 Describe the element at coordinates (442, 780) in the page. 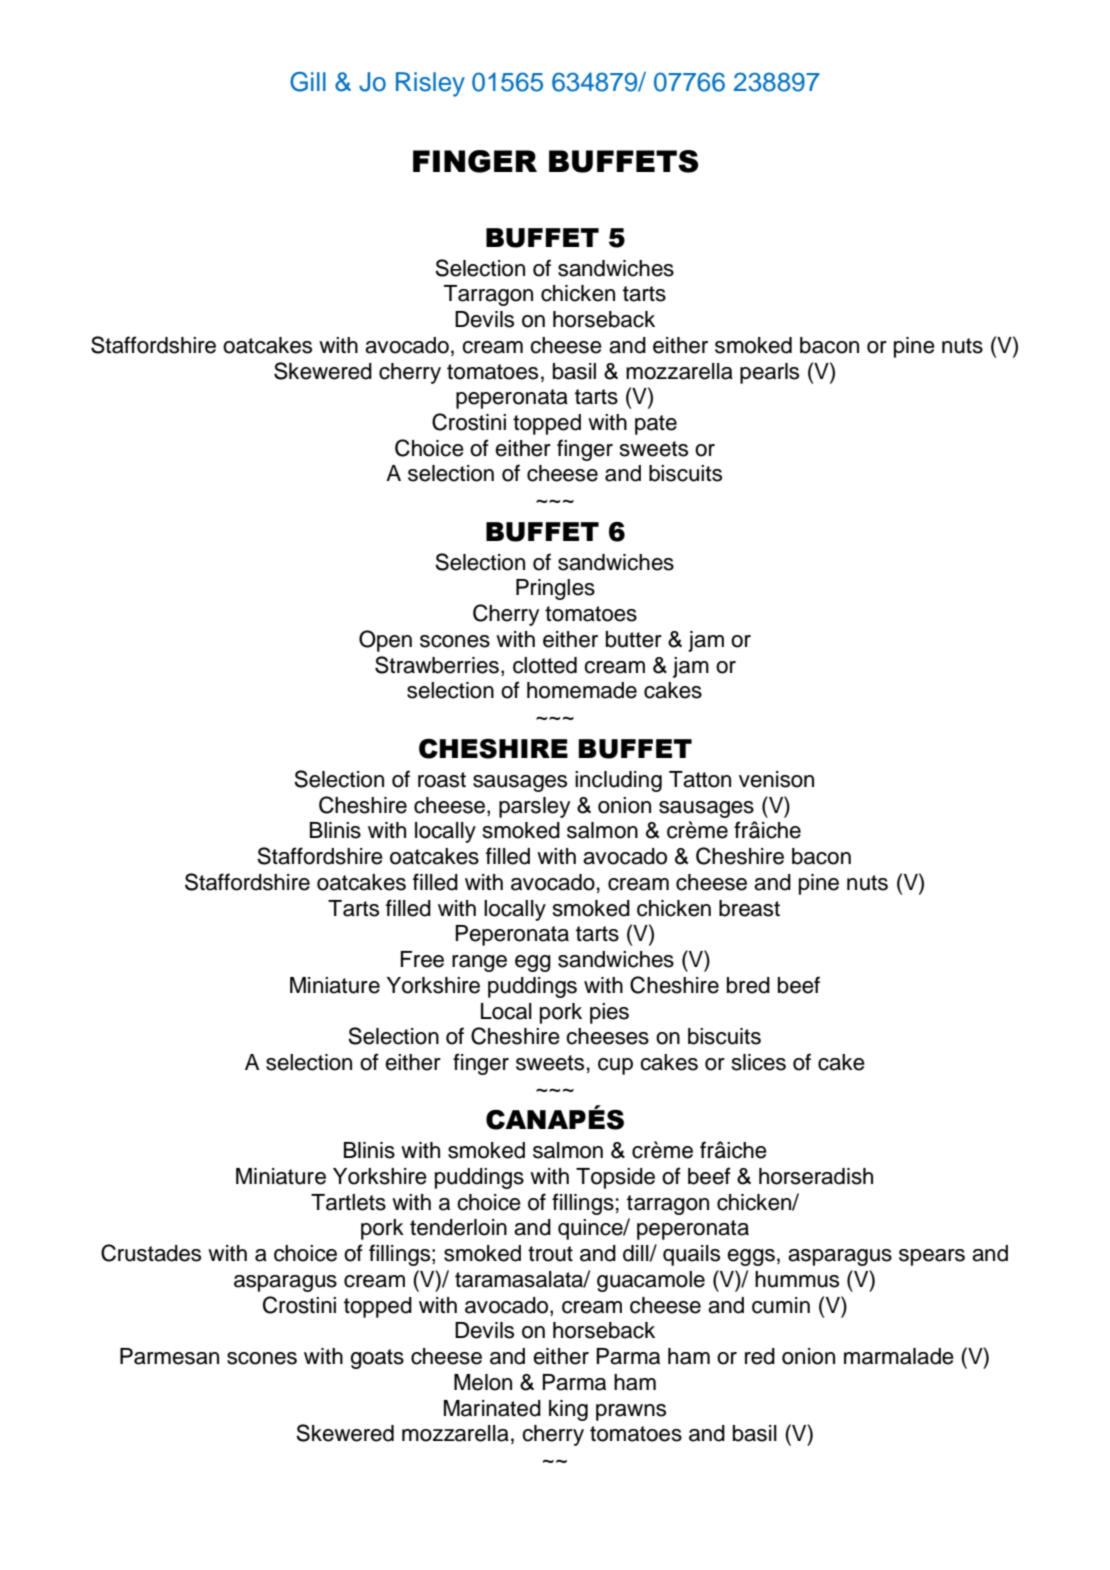

I see `roast` at that location.
